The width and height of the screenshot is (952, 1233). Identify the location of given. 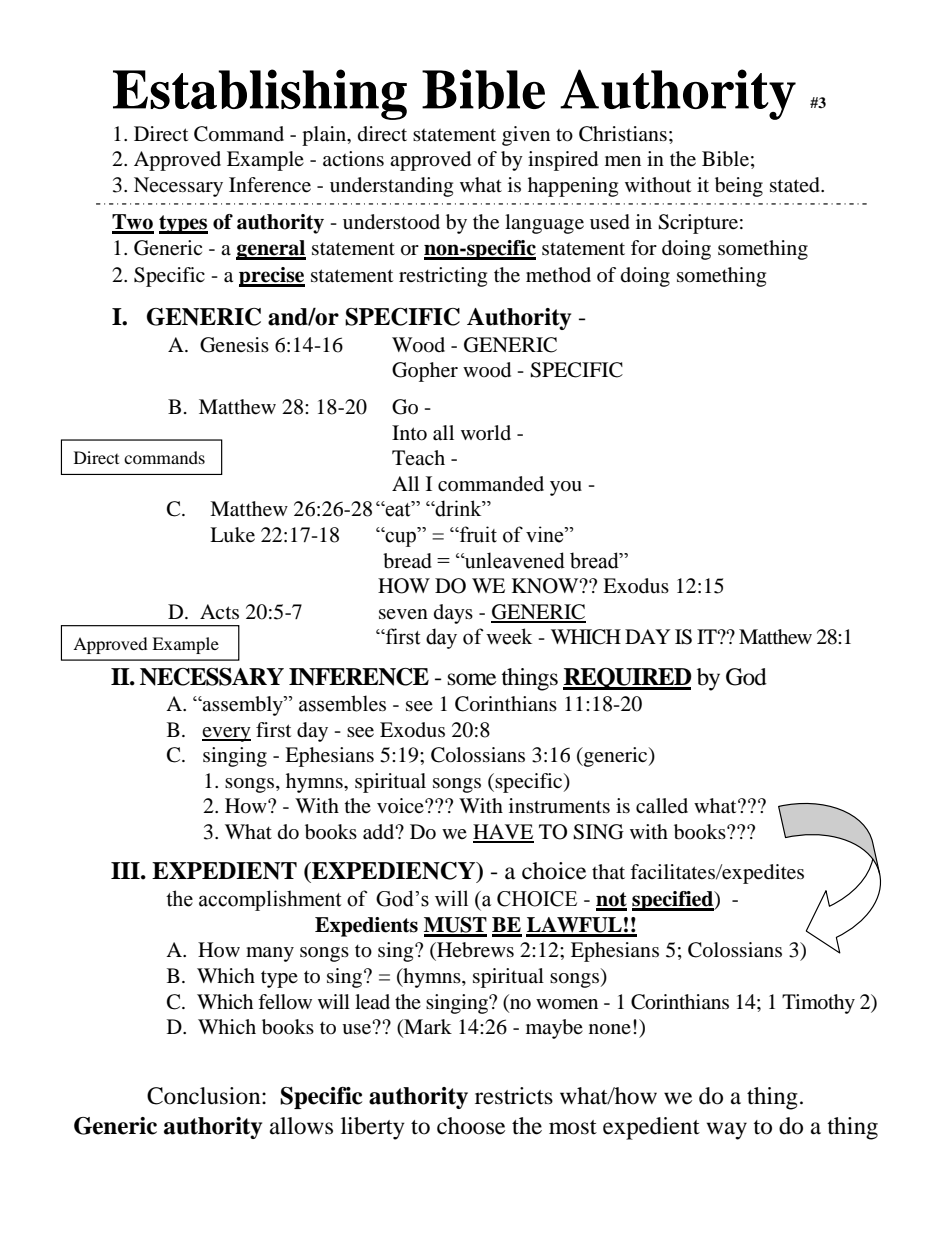
(526, 136).
